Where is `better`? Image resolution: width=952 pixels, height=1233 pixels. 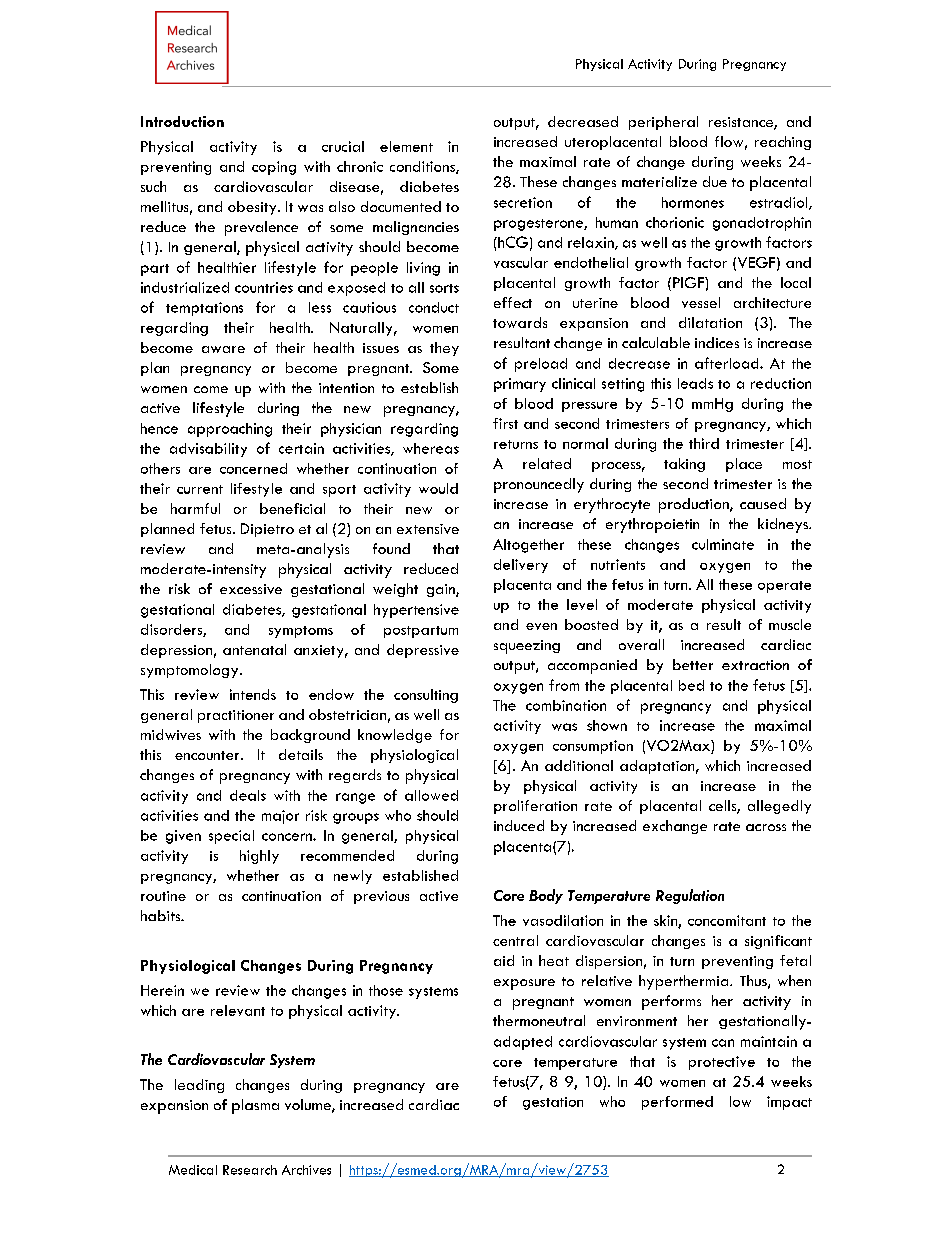 better is located at coordinates (693, 664).
